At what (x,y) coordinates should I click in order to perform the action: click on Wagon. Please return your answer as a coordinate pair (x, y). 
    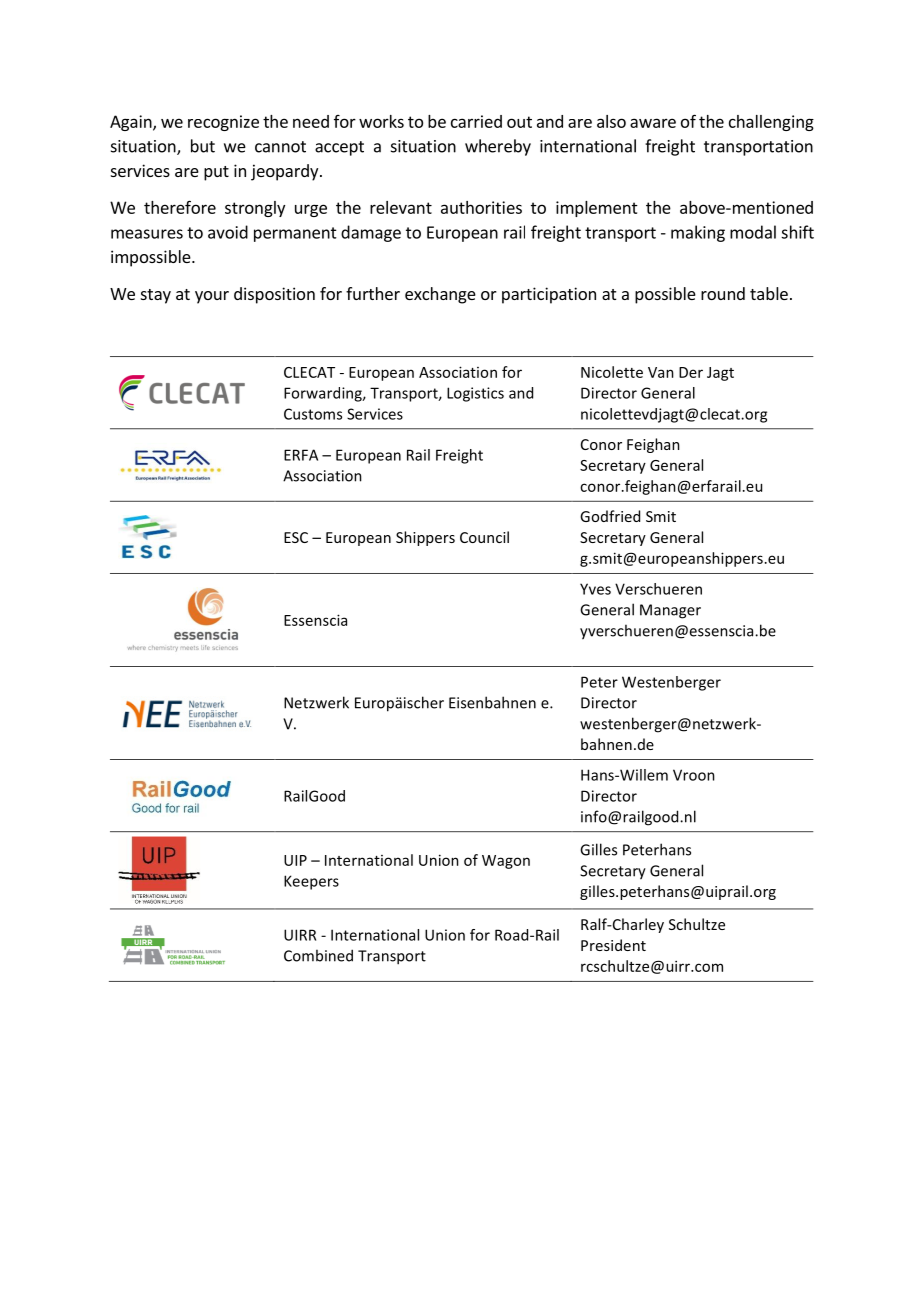
    Looking at the image, I should click on (506, 862).
